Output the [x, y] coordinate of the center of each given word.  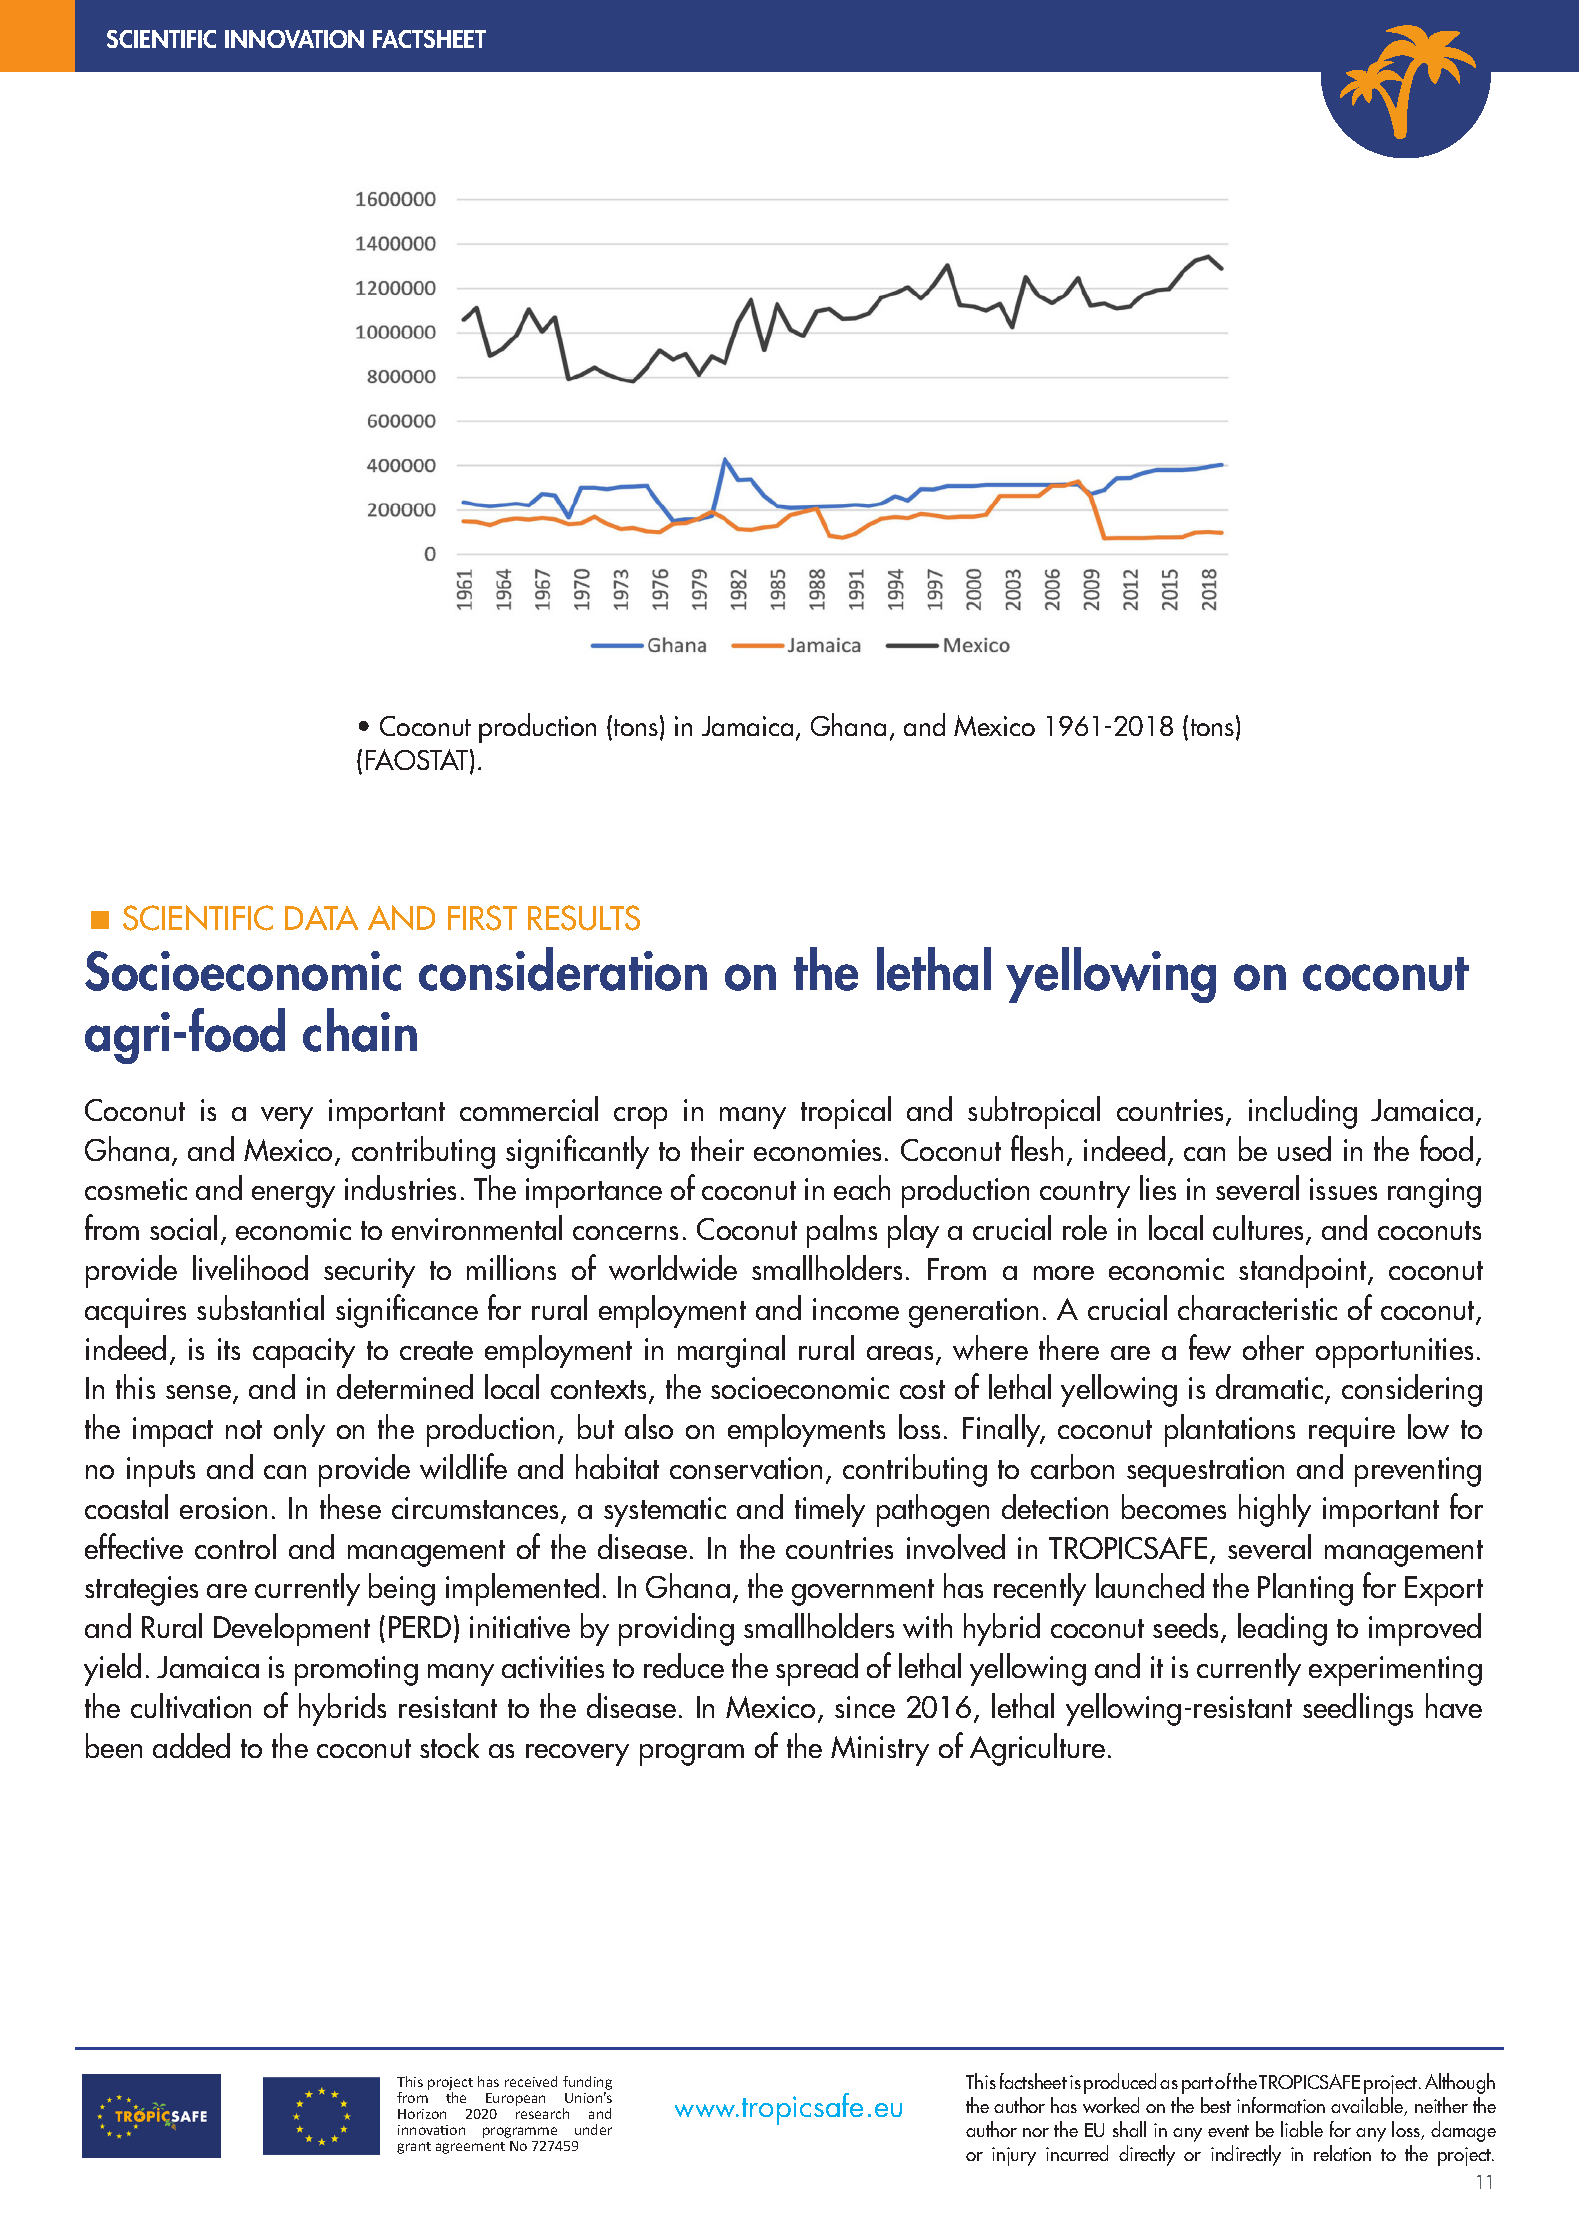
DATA [321, 918]
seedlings [1358, 1709]
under [593, 2129]
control [235, 1546]
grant [414, 2148]
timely [830, 1510]
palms [842, 1231]
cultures [1260, 1229]
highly [1275, 1510]
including [1303, 1112]
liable [1302, 2129]
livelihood [250, 1267]
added [191, 1745]
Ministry [880, 1751]
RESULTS [584, 918]
